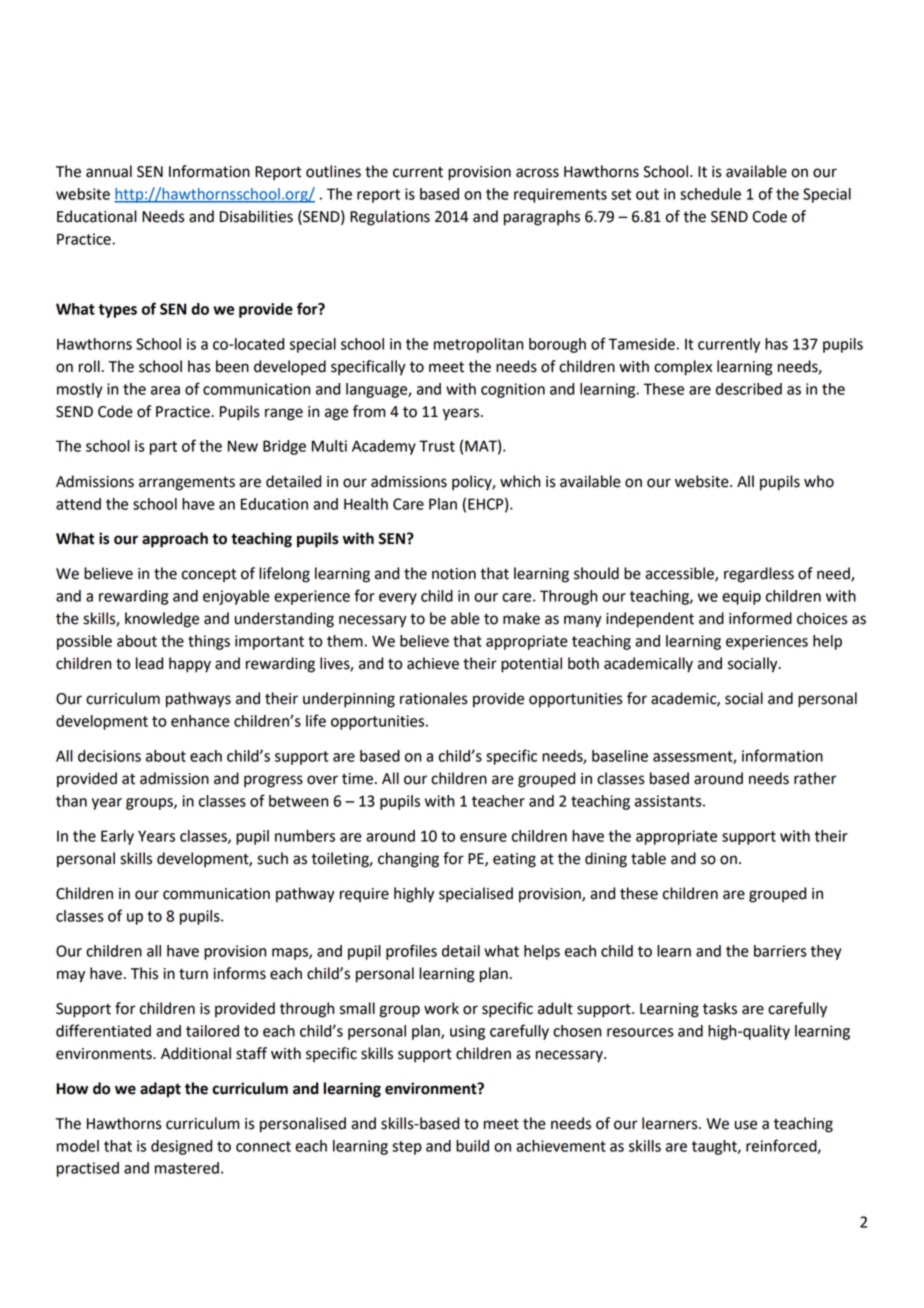 The height and width of the screenshot is (1308, 924). I want to click on ensure, so click(483, 837).
